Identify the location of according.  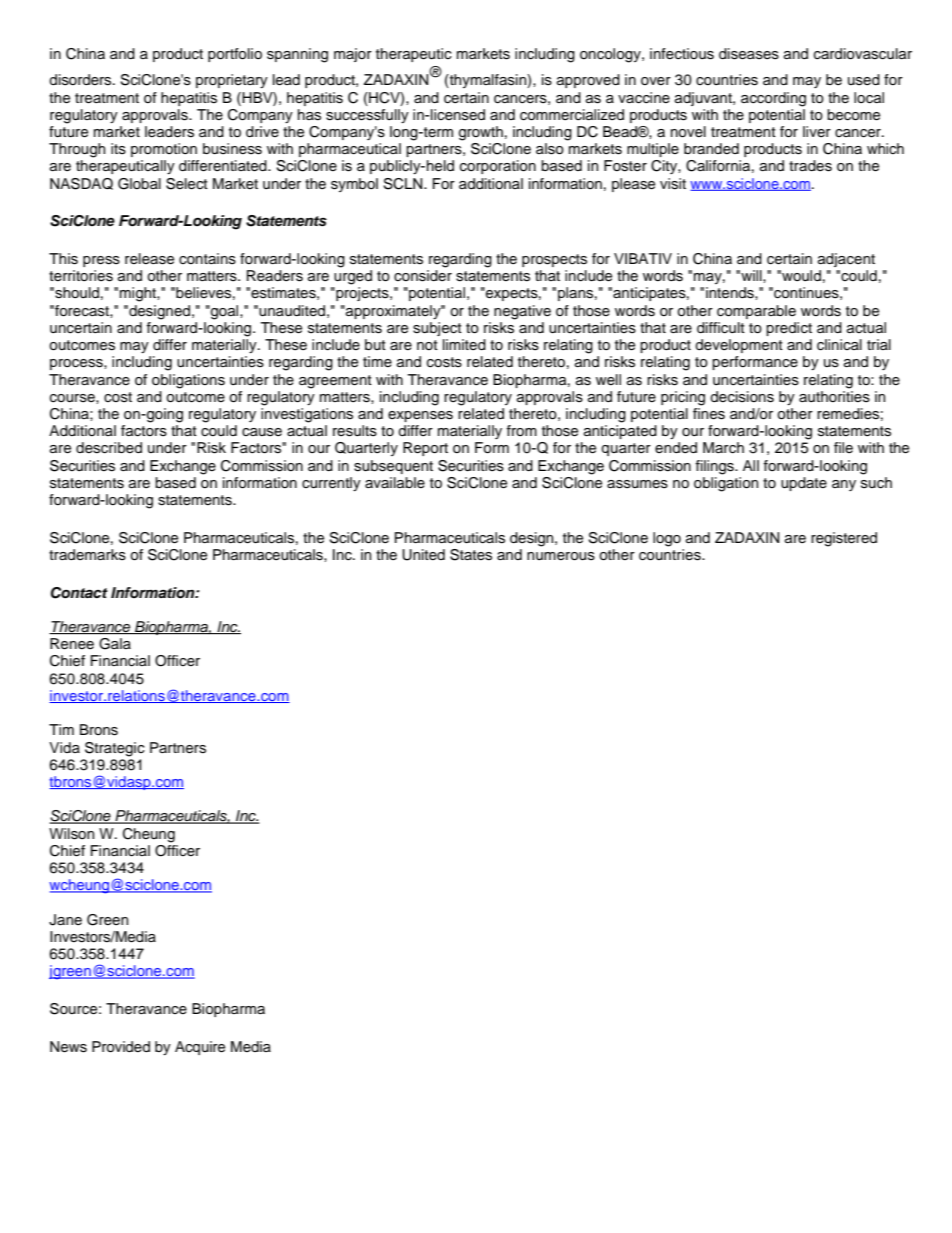
(773, 99).
